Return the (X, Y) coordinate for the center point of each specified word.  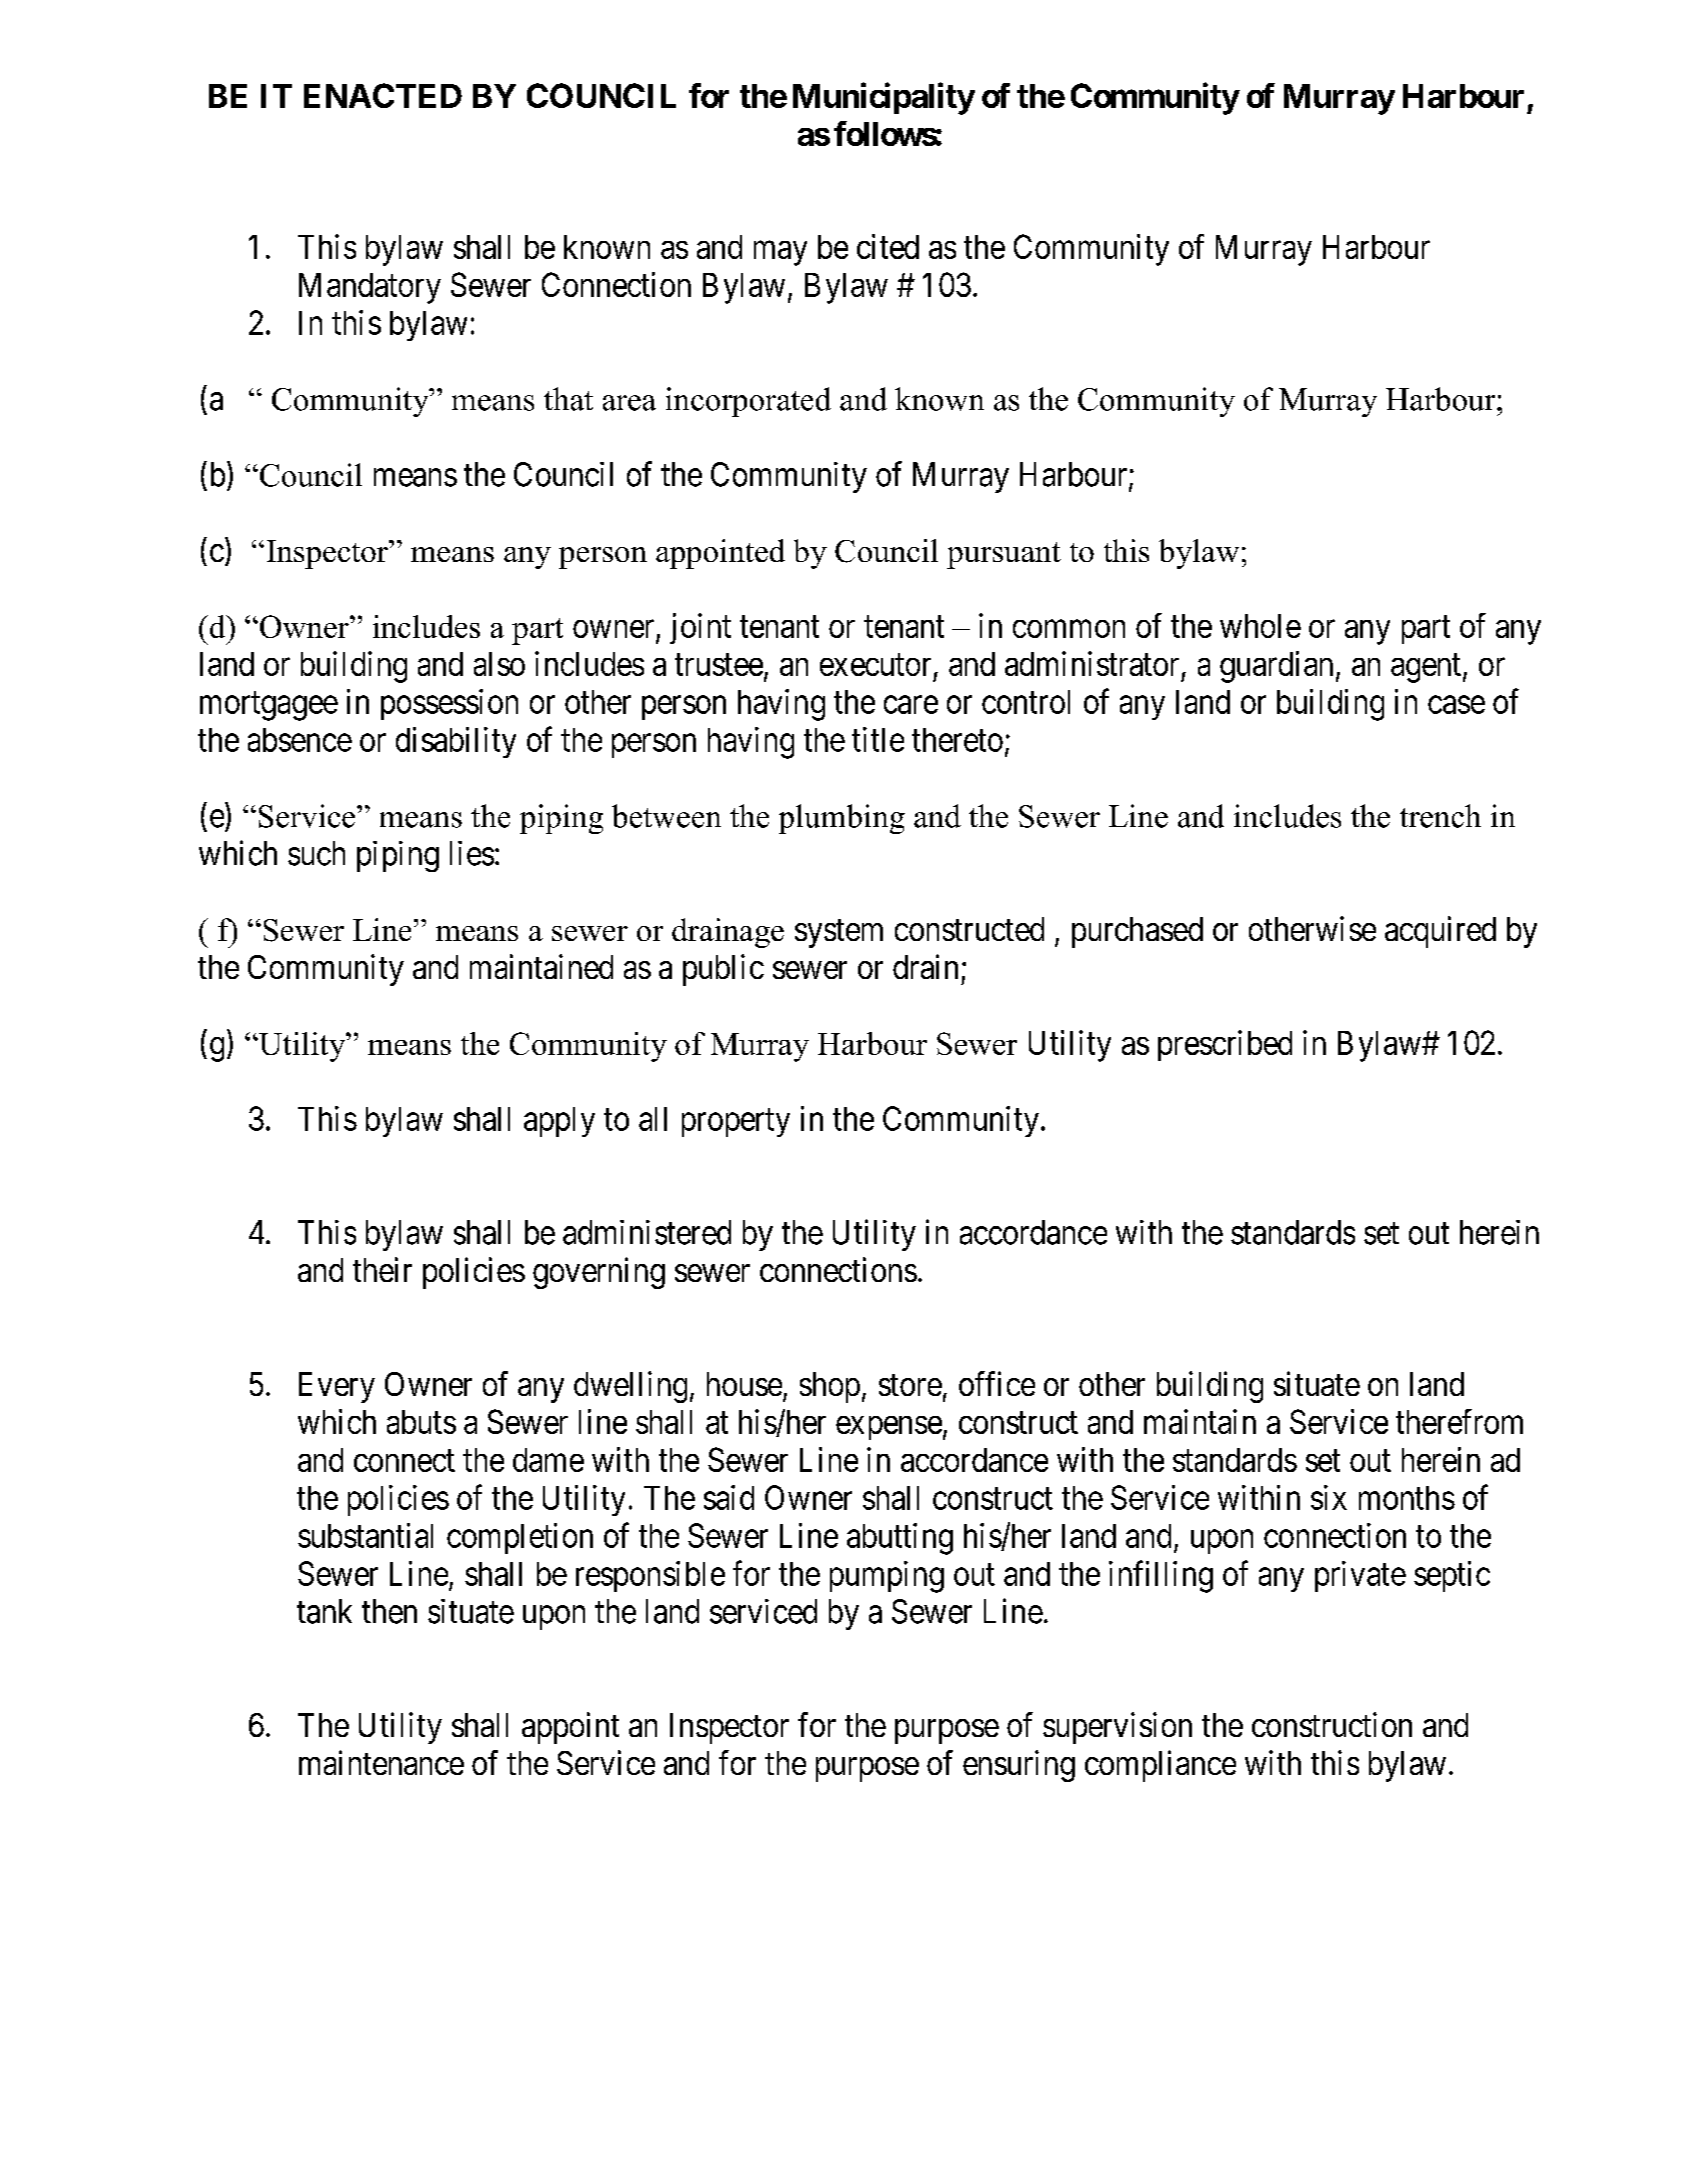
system (839, 933)
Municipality (884, 99)
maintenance (381, 1762)
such (316, 853)
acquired (1440, 932)
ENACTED (383, 95)
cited (888, 246)
